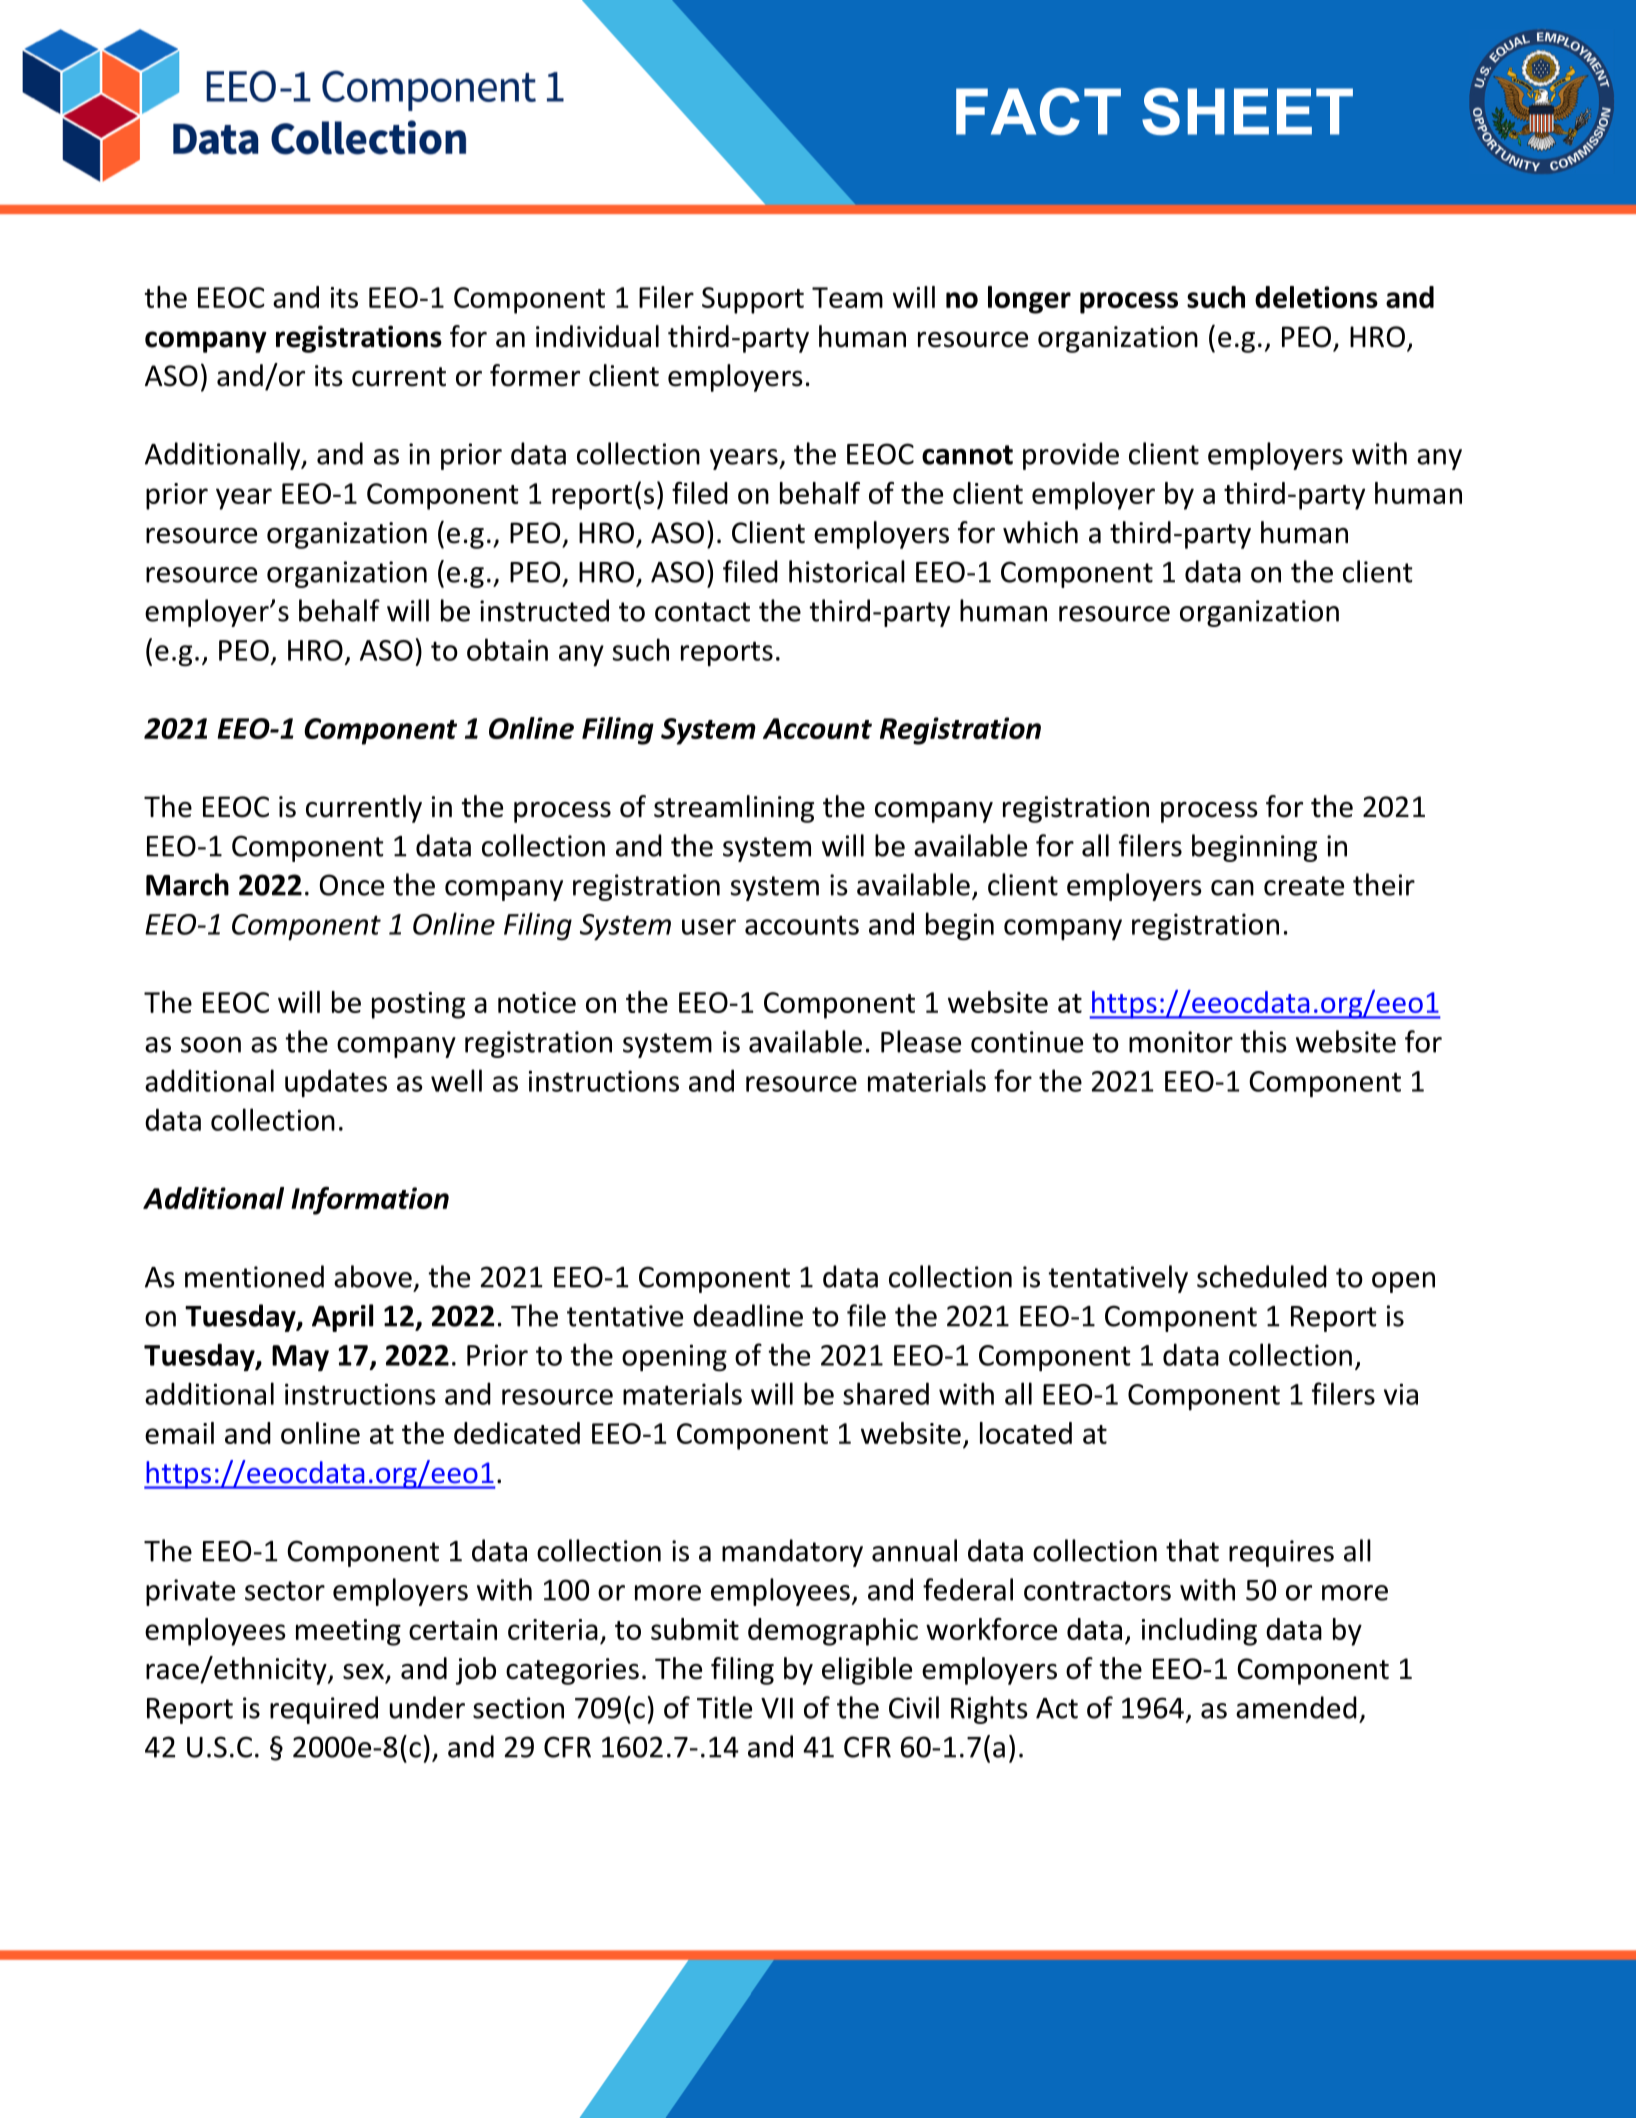  I want to click on updates, so click(336, 1083).
